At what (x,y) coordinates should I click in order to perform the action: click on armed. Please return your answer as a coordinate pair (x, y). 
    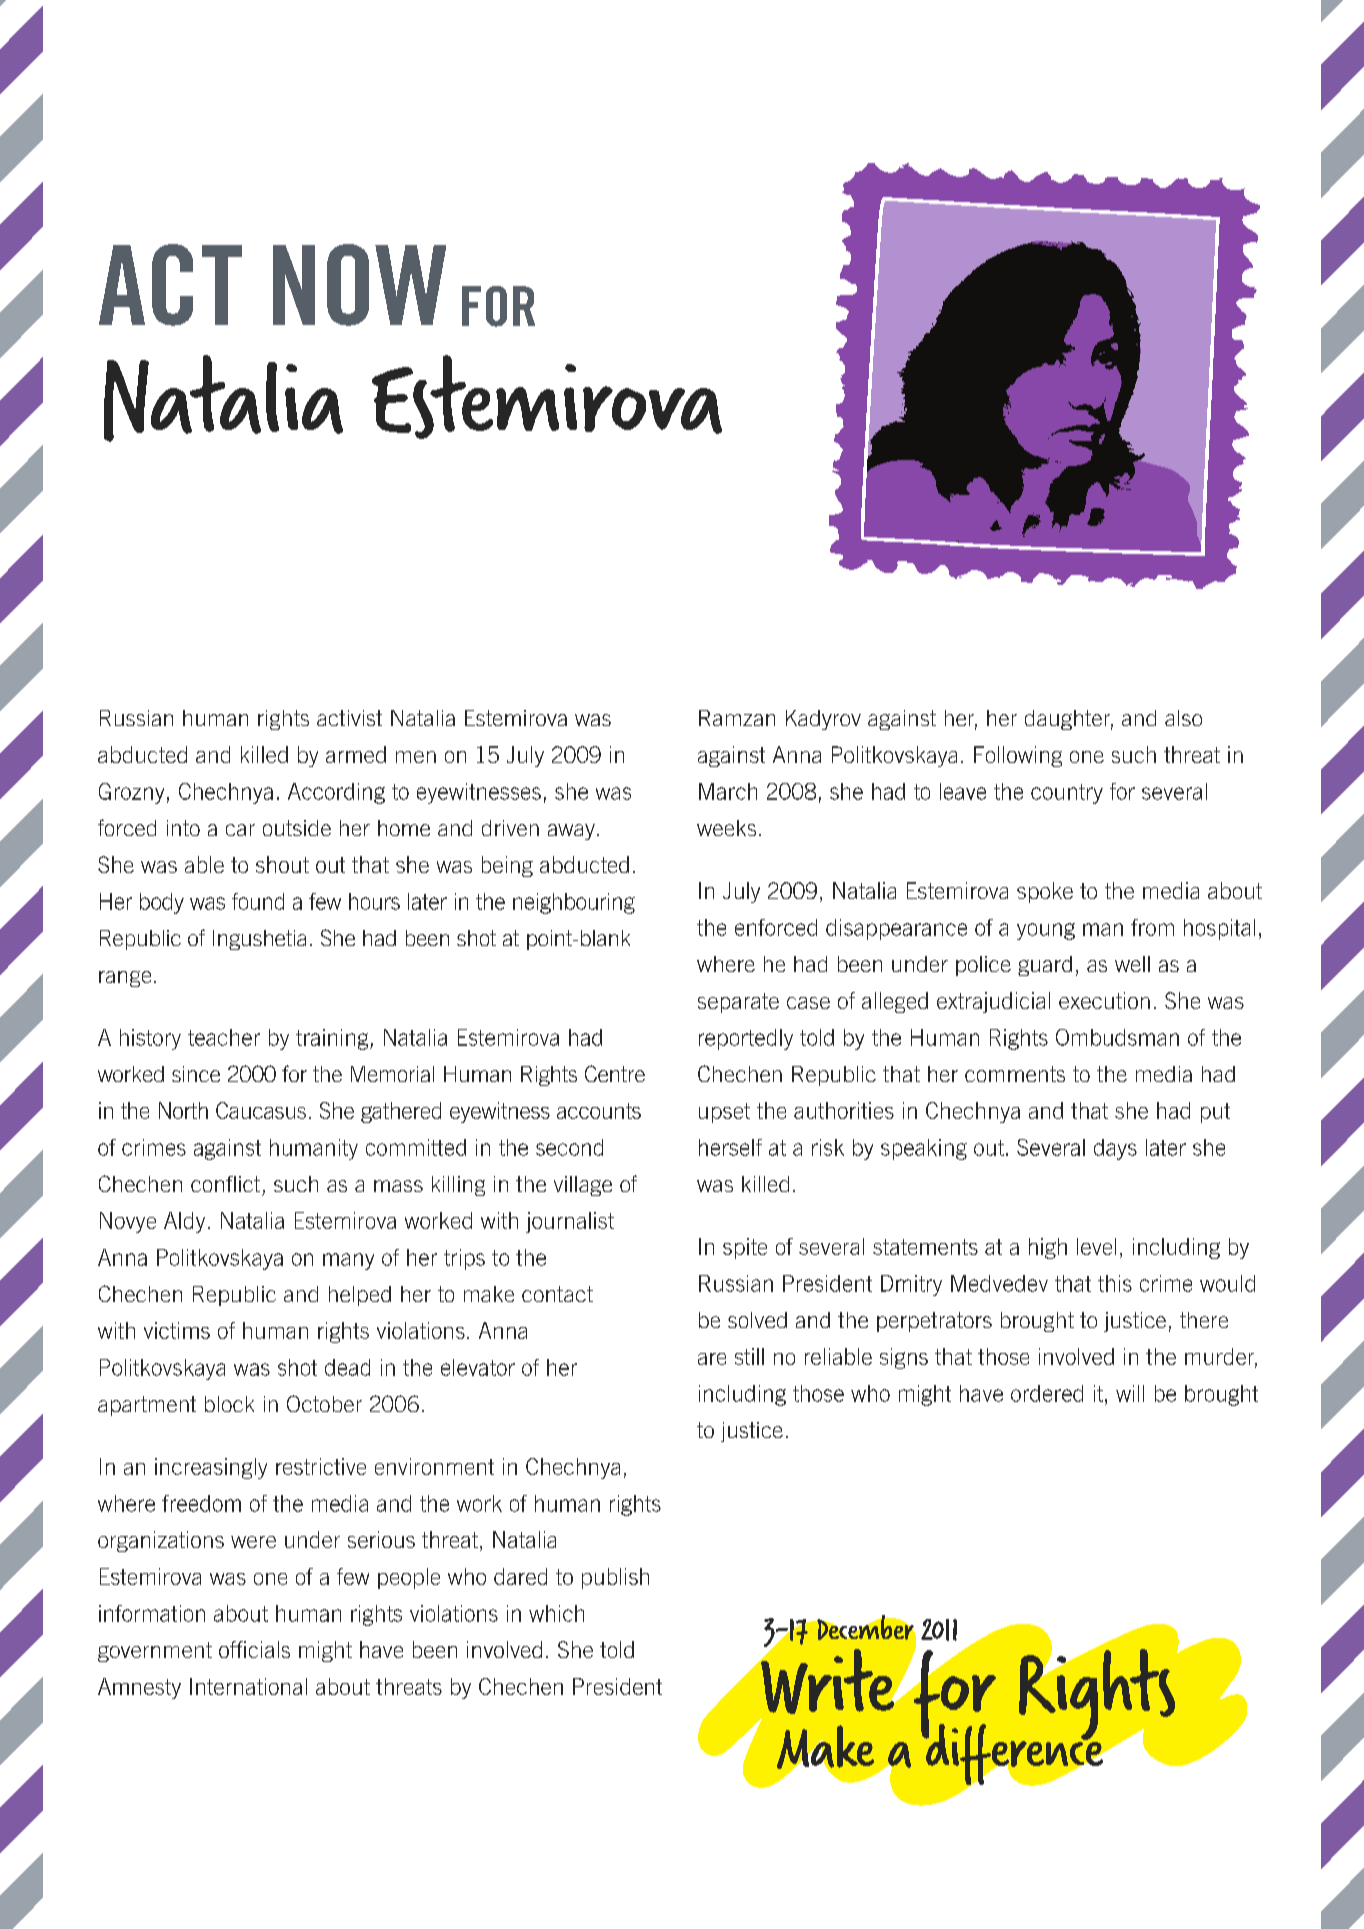
    Looking at the image, I should click on (356, 754).
